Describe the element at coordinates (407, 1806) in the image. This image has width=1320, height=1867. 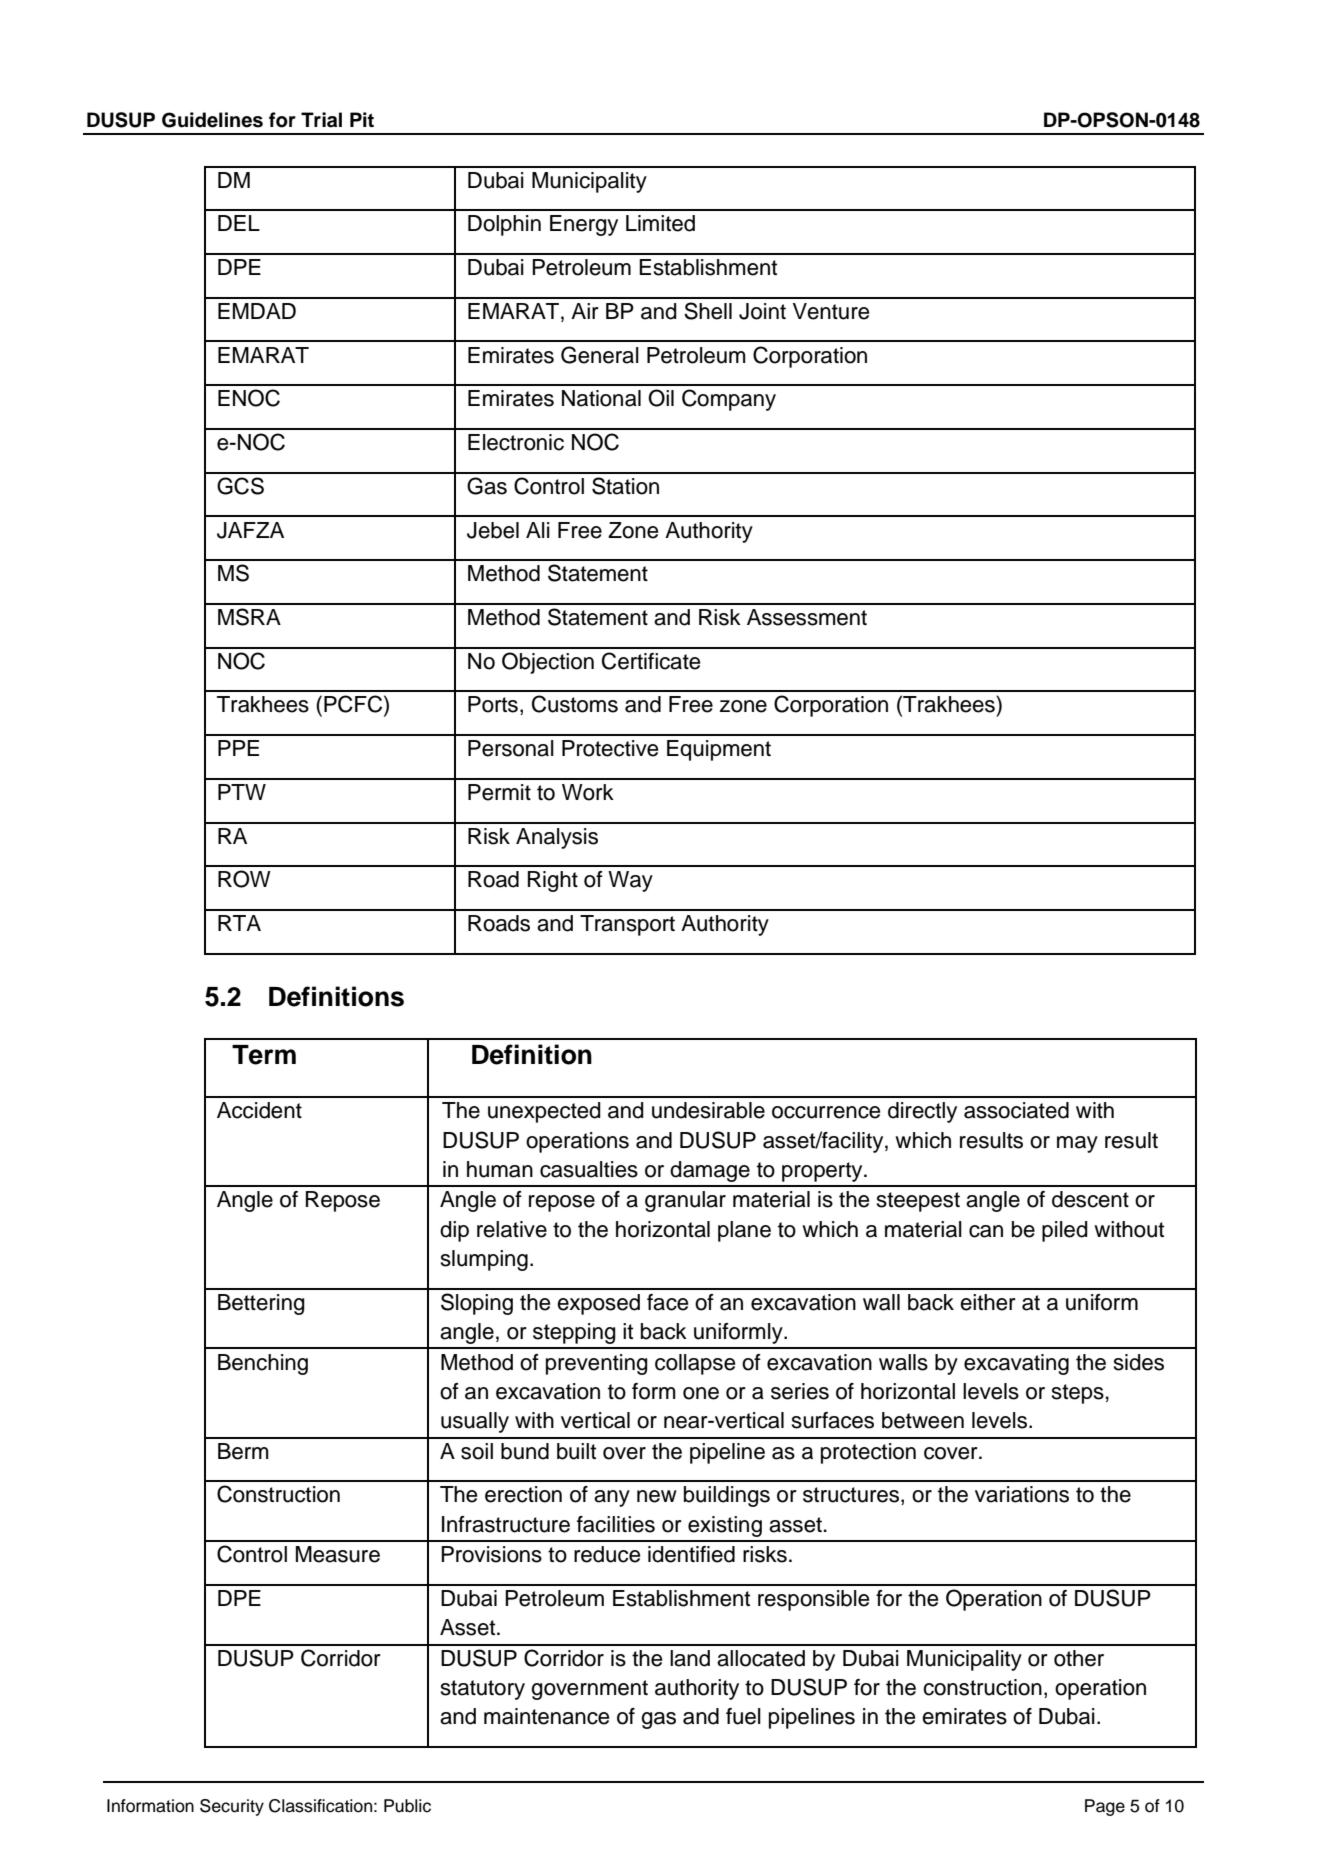
I see `Public` at that location.
